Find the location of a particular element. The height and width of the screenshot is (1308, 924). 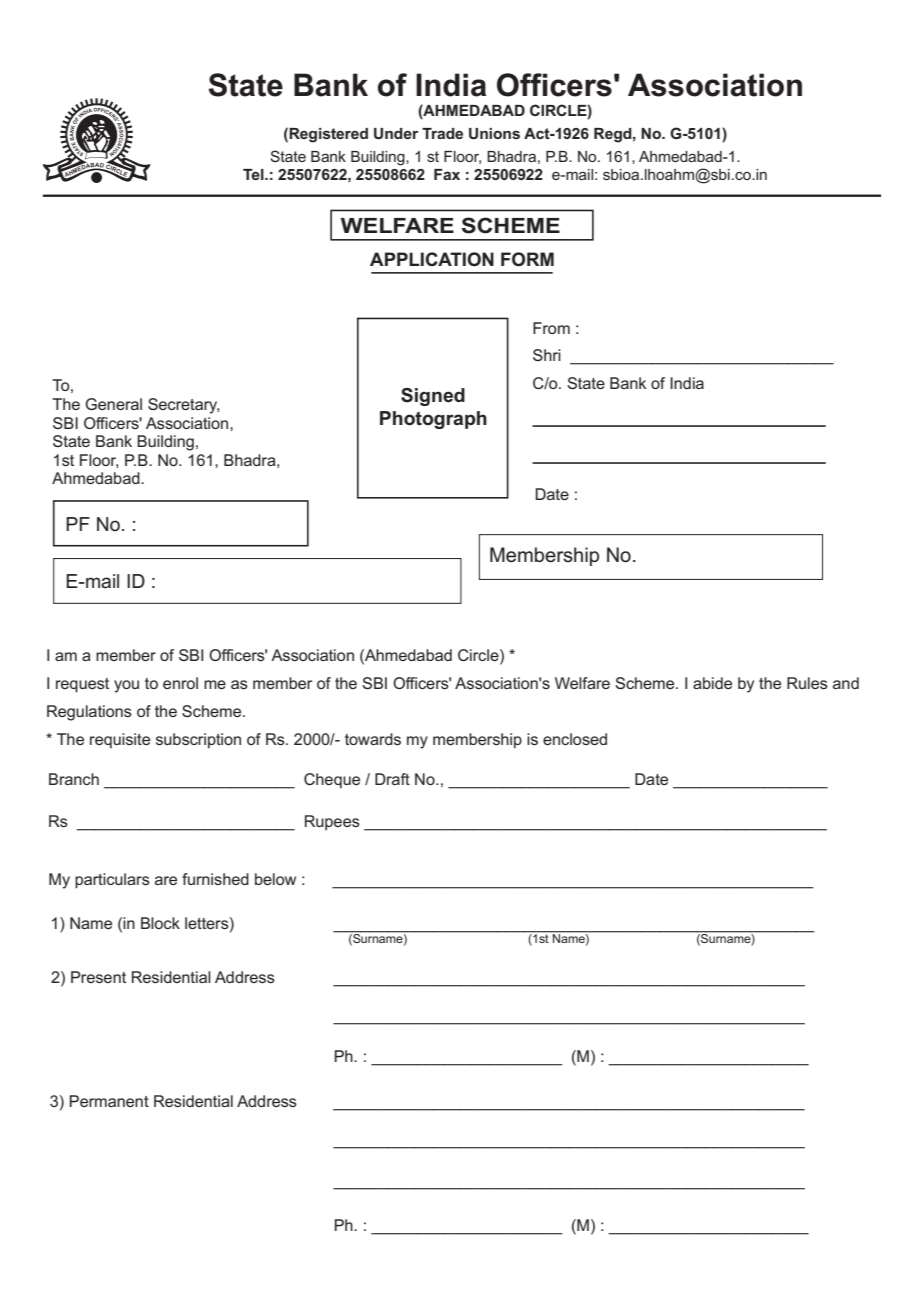

Fax is located at coordinates (447, 174).
